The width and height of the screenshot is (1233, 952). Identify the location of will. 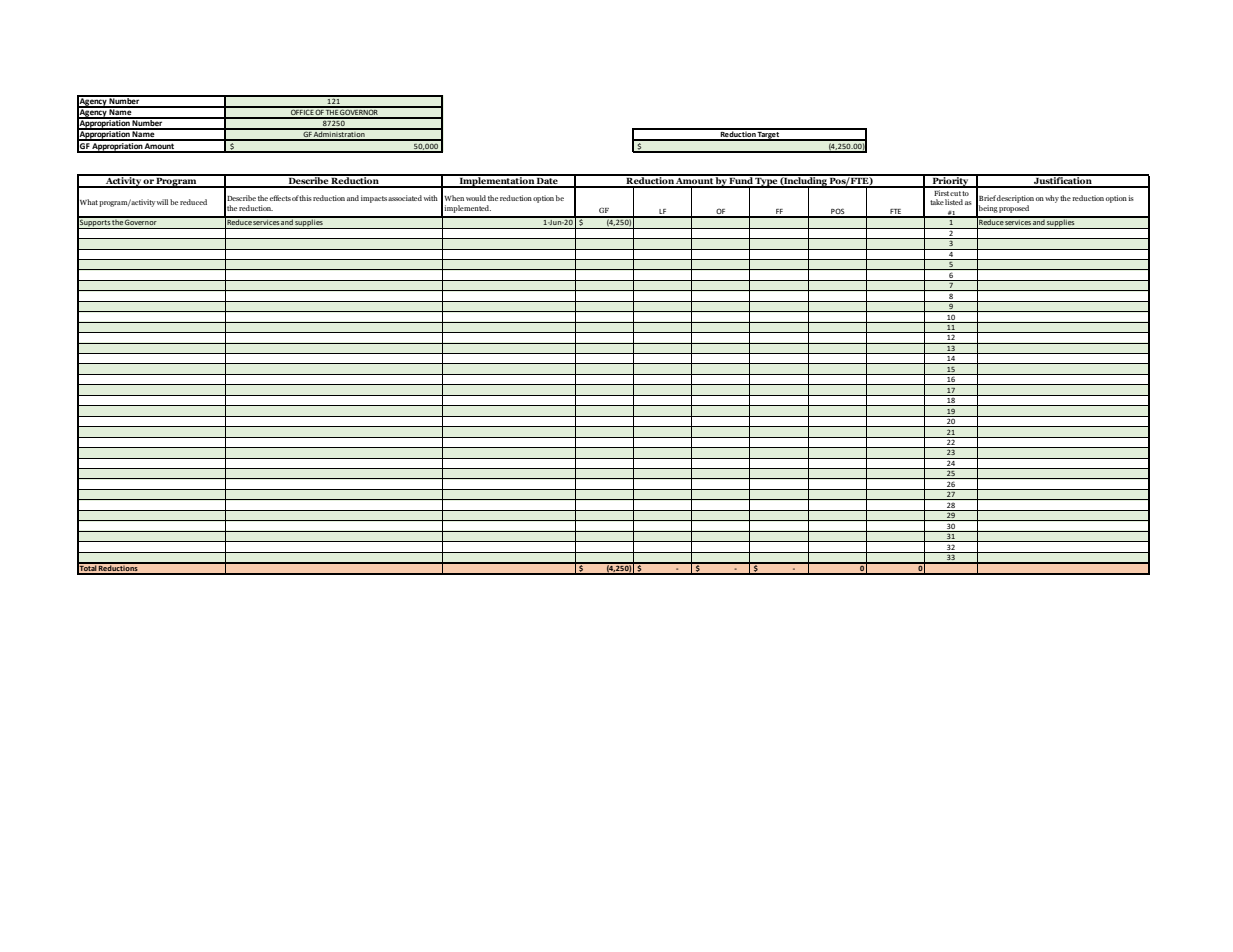
(162, 202).
